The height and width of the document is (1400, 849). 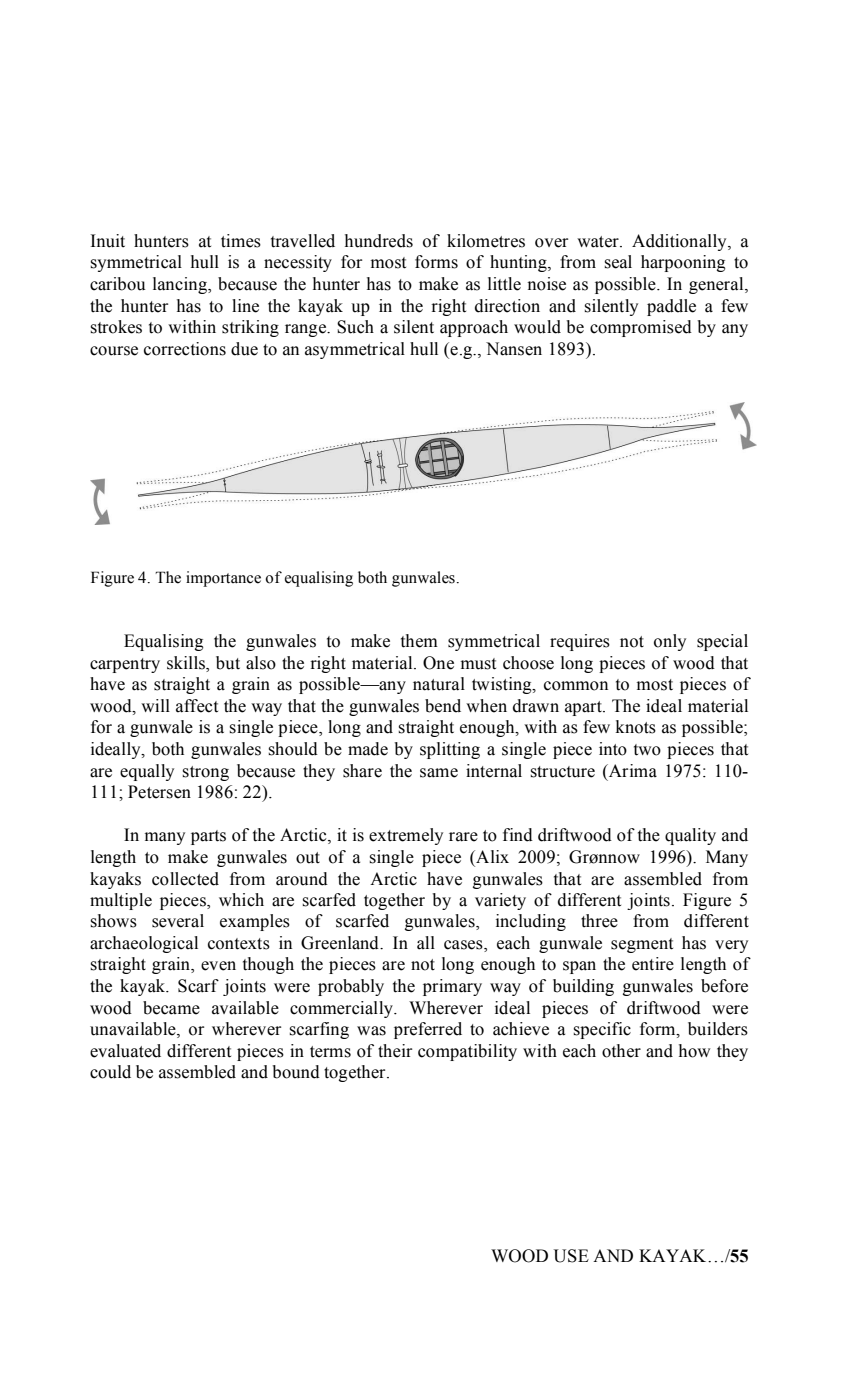 I want to click on seal, so click(x=618, y=262).
